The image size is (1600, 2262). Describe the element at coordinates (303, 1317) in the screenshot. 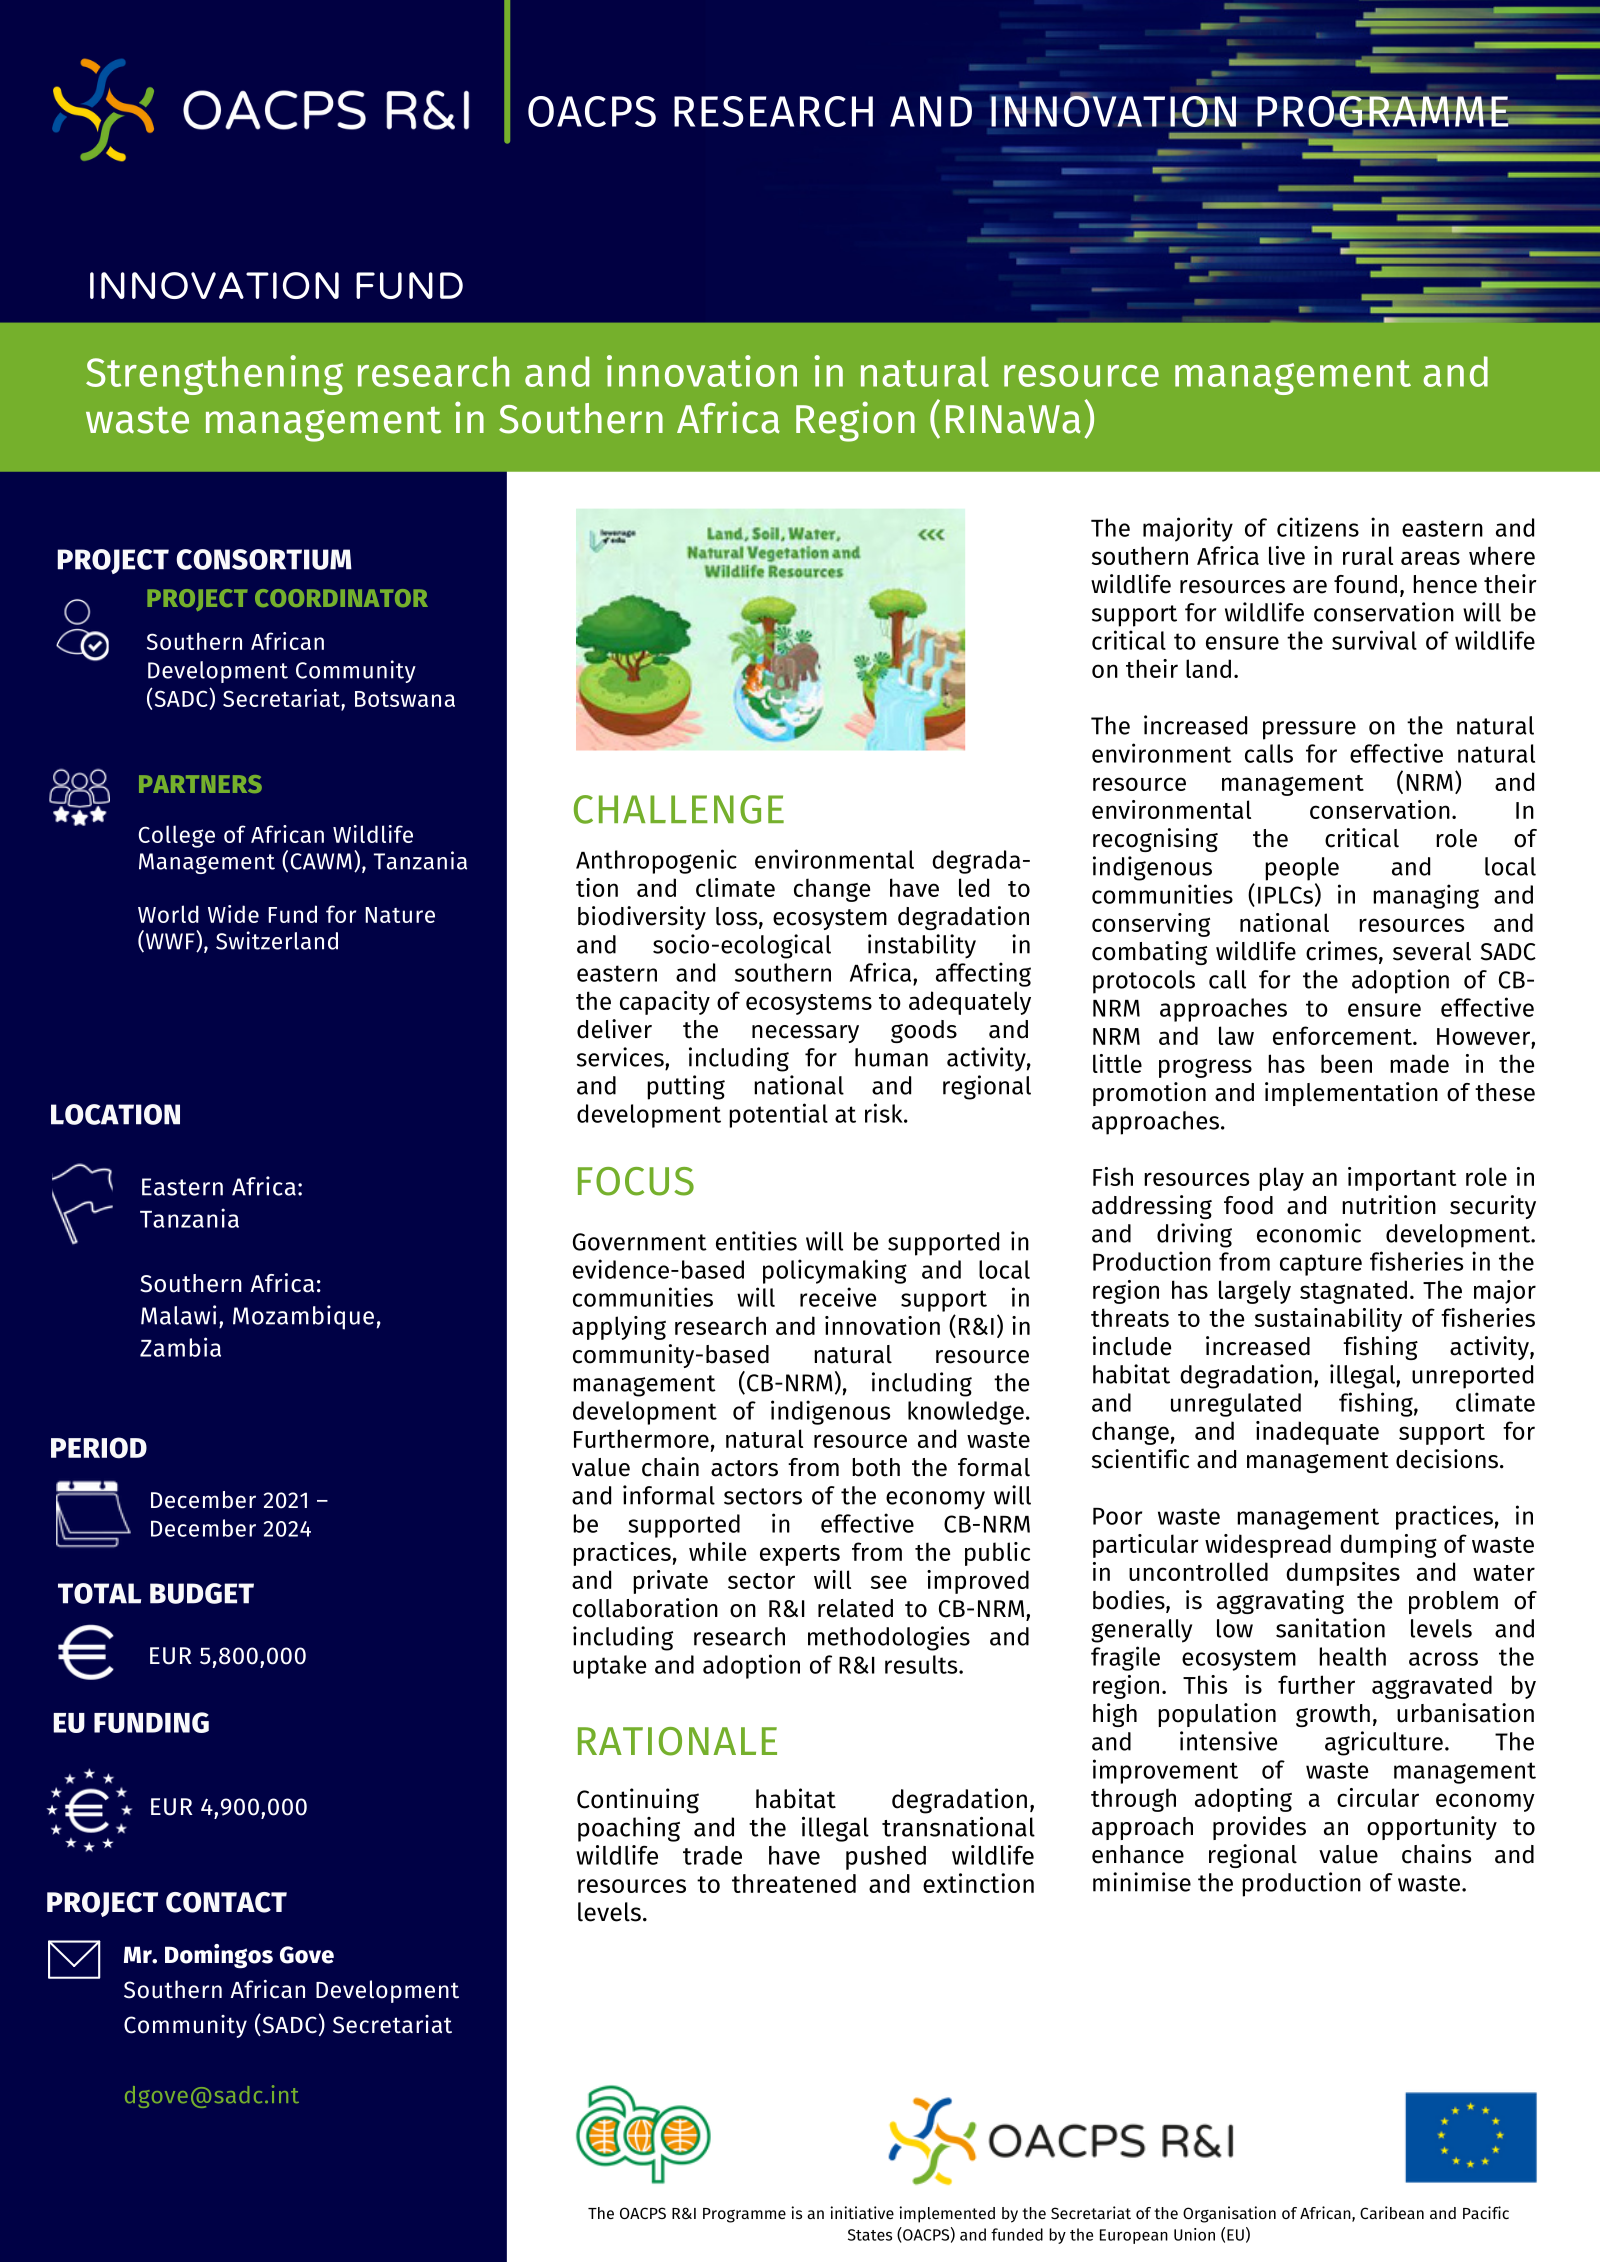

I see `Mozambique` at that location.
